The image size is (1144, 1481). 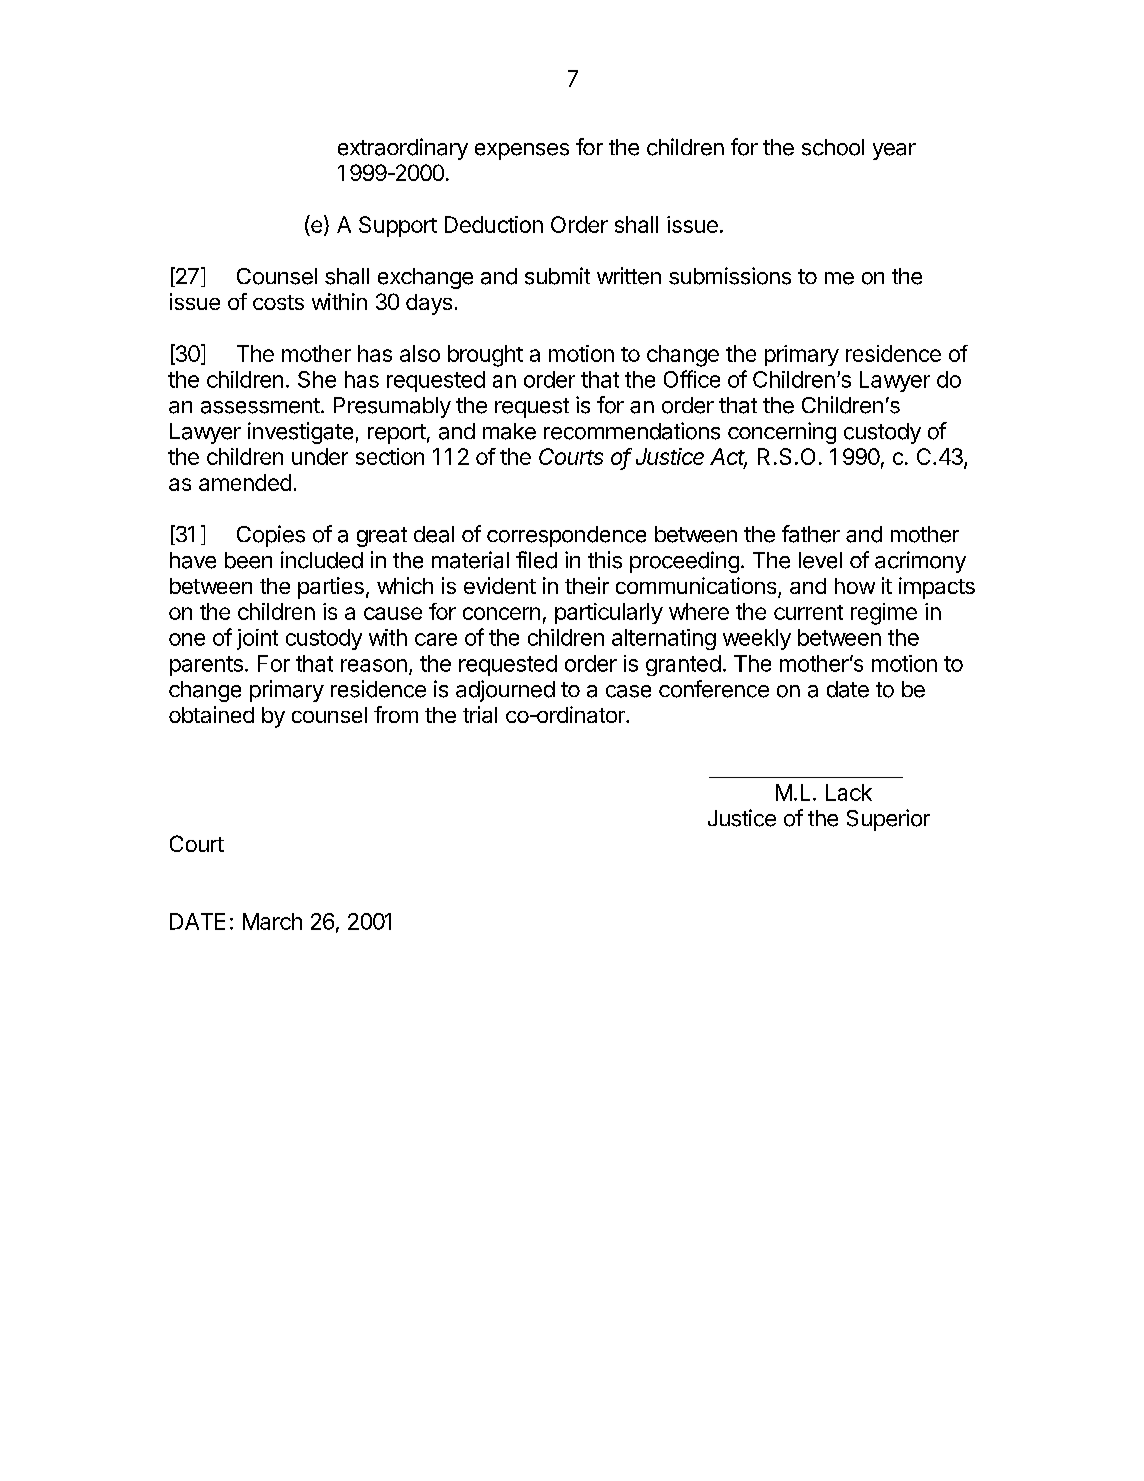 I want to click on assessment, so click(x=260, y=406).
